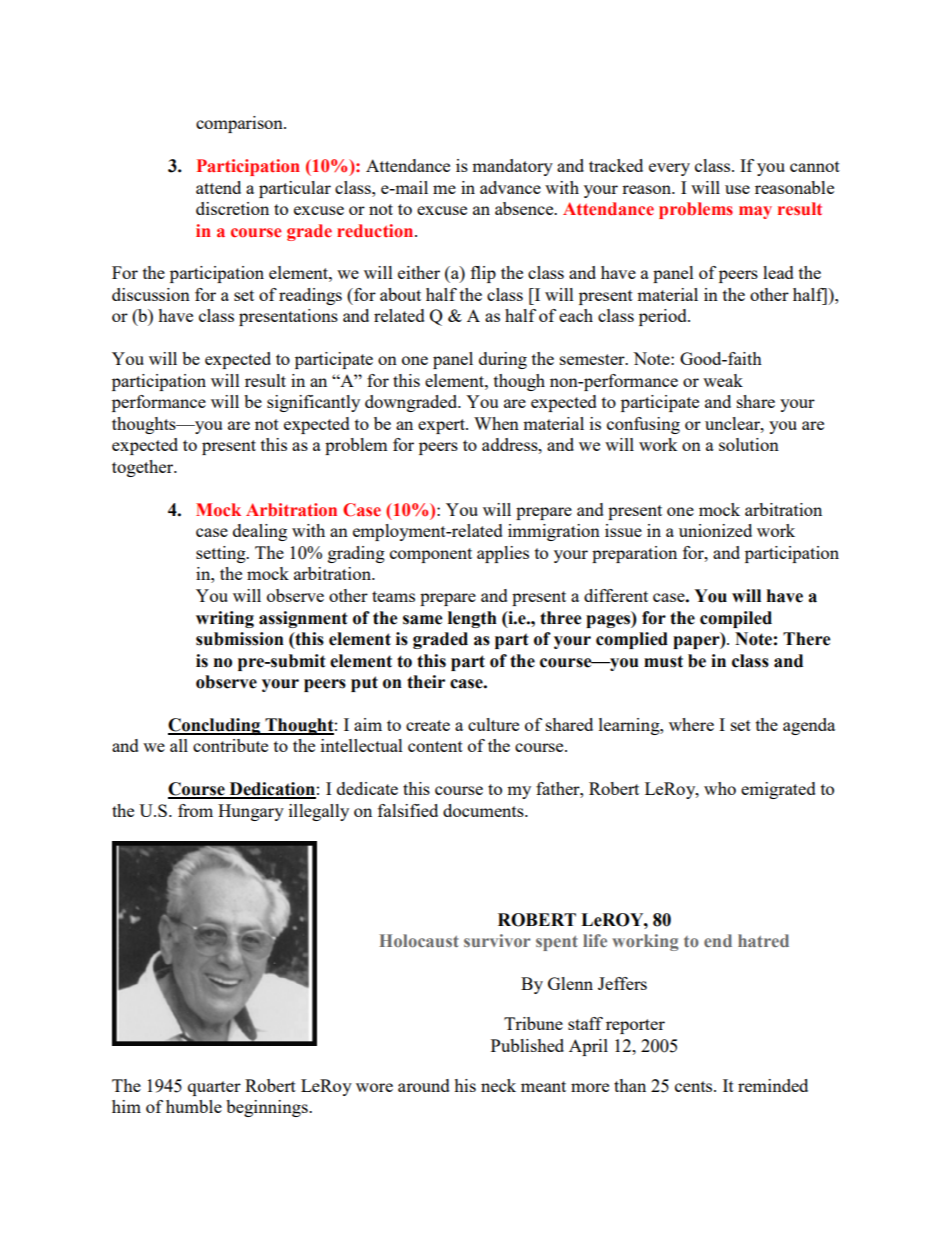  Describe the element at coordinates (512, 167) in the screenshot. I see `mandatory` at that location.
